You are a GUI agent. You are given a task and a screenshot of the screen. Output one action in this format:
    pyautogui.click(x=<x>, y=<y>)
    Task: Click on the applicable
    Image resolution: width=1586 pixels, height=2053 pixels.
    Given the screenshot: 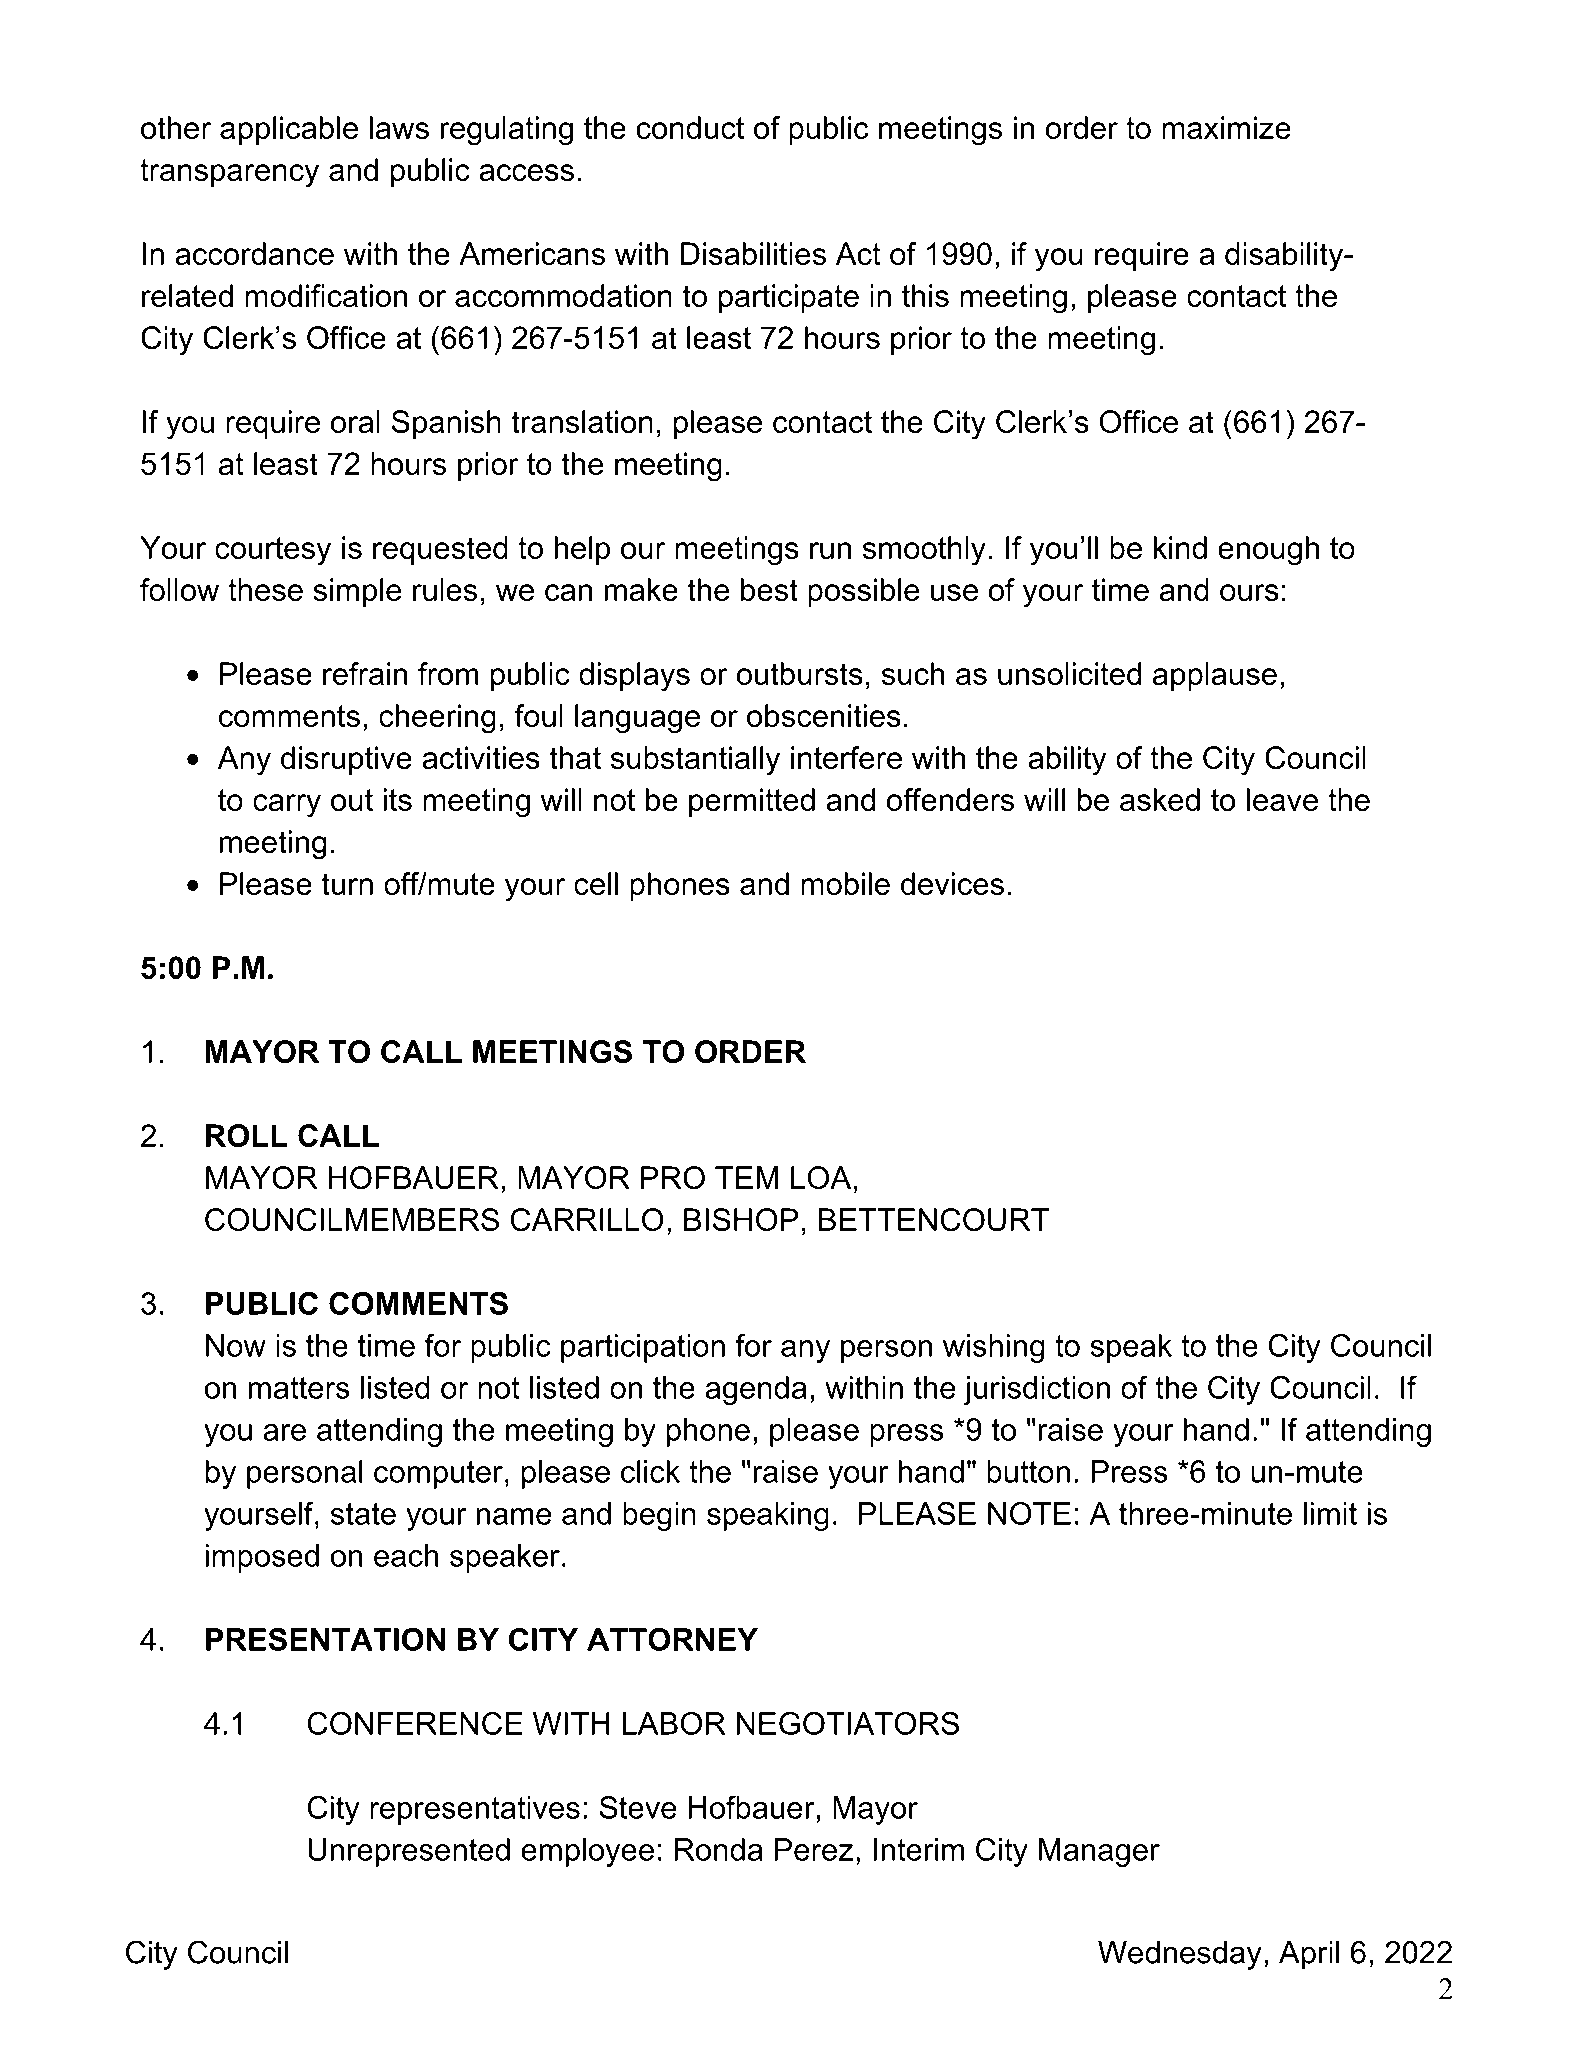 What is the action you would take?
    pyautogui.click(x=289, y=130)
